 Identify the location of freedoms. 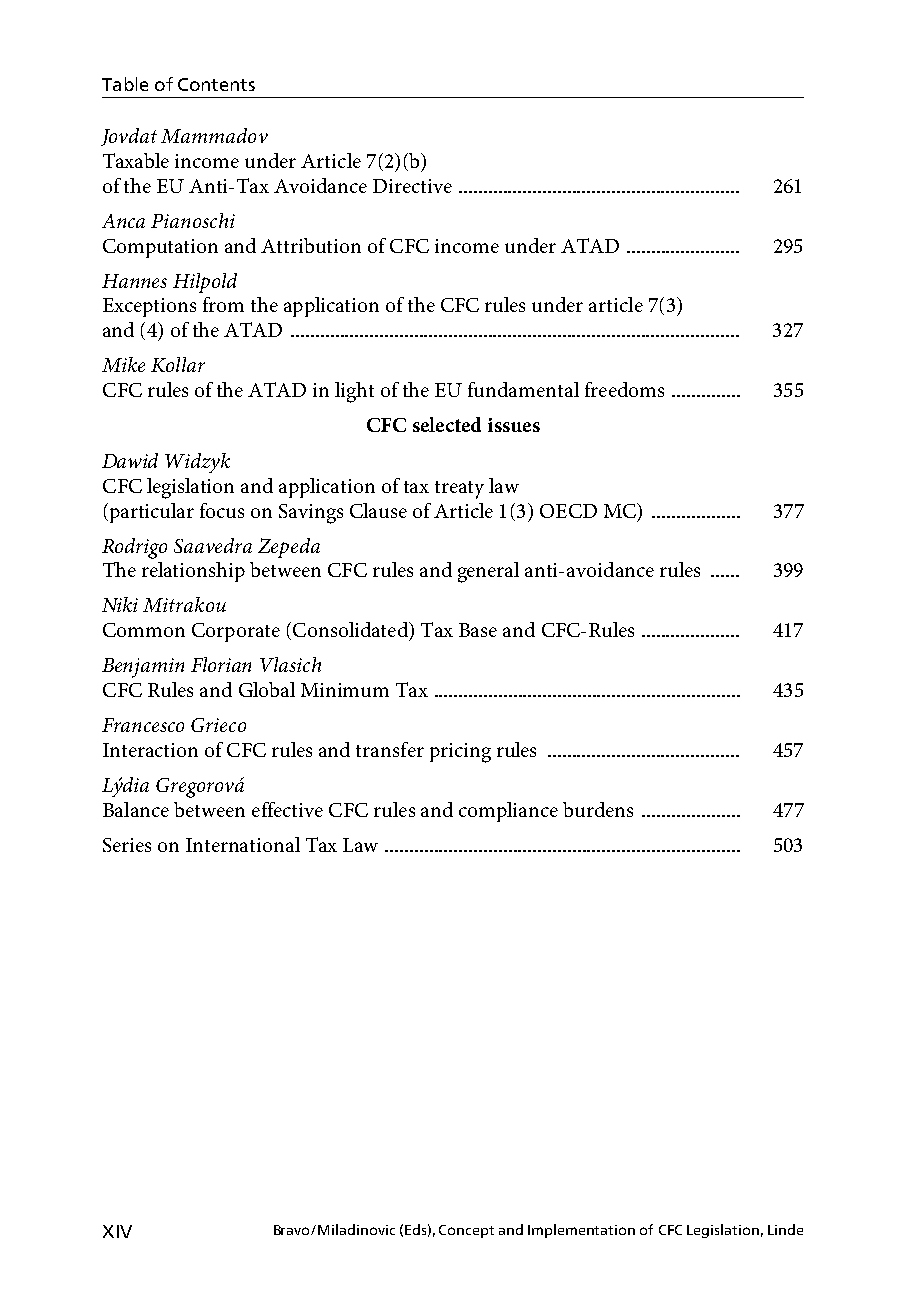
(624, 389).
